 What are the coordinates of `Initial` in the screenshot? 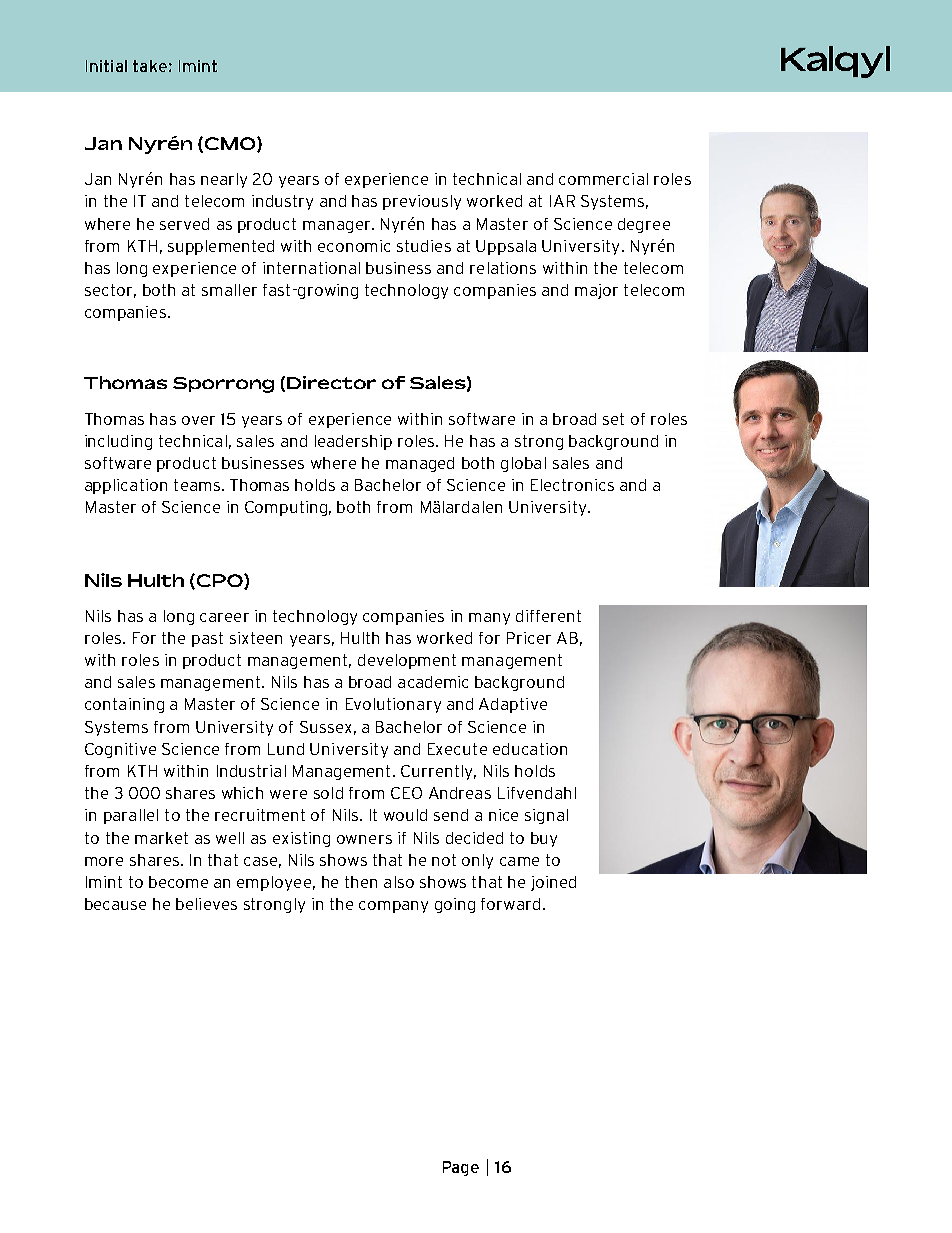 It's located at (106, 66).
